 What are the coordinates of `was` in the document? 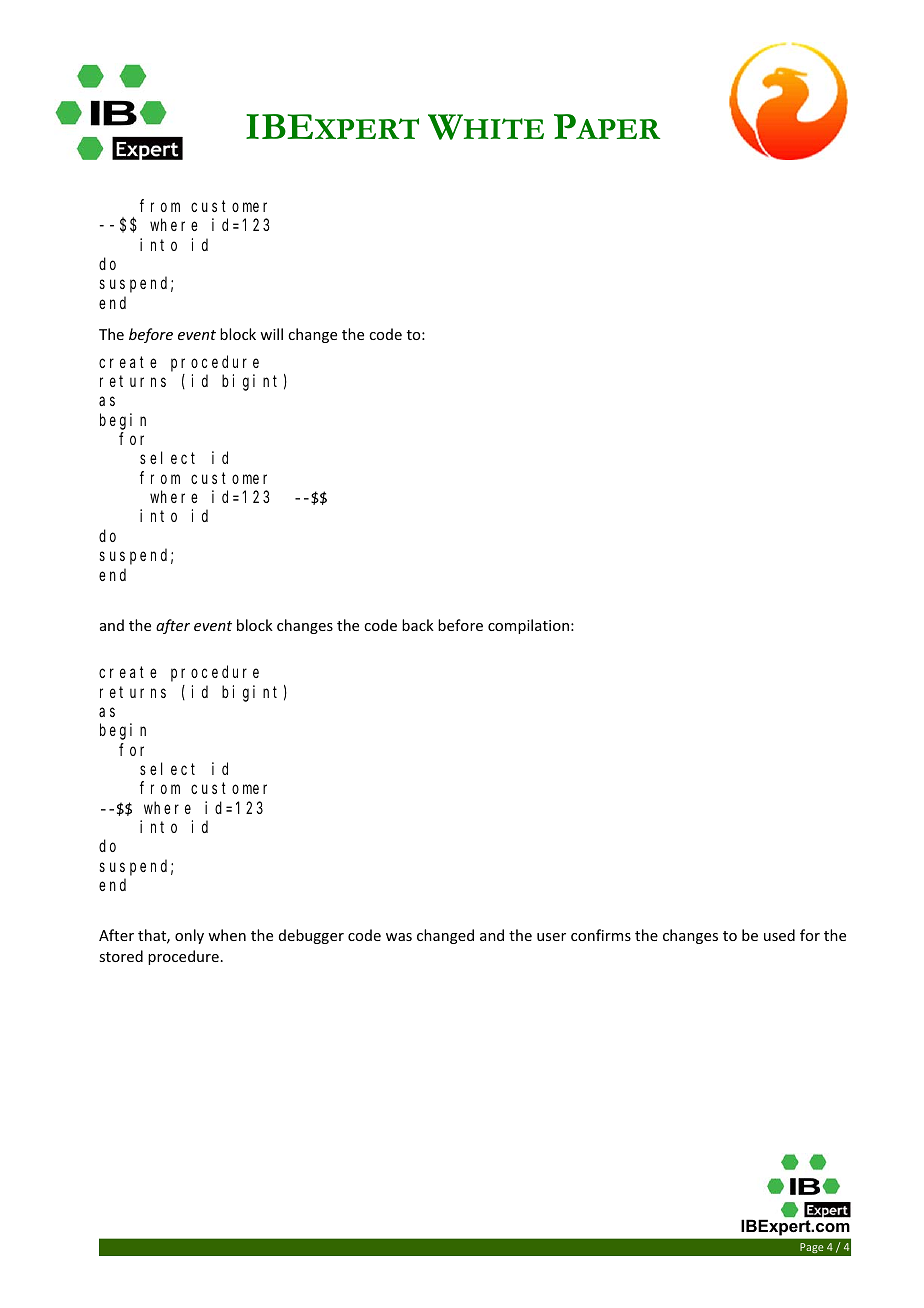 It's located at (399, 937).
